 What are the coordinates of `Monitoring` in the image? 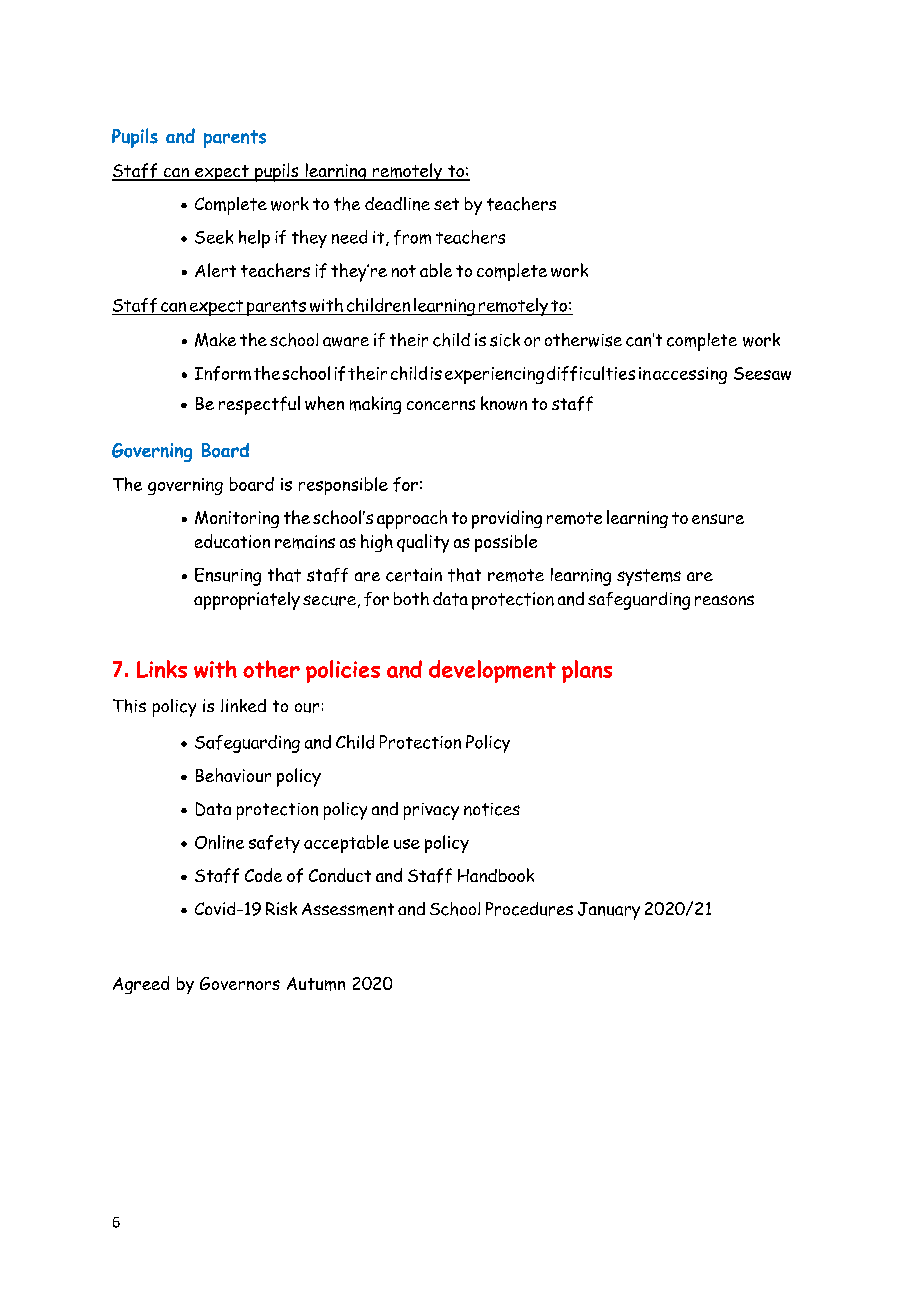 It's located at (237, 519).
